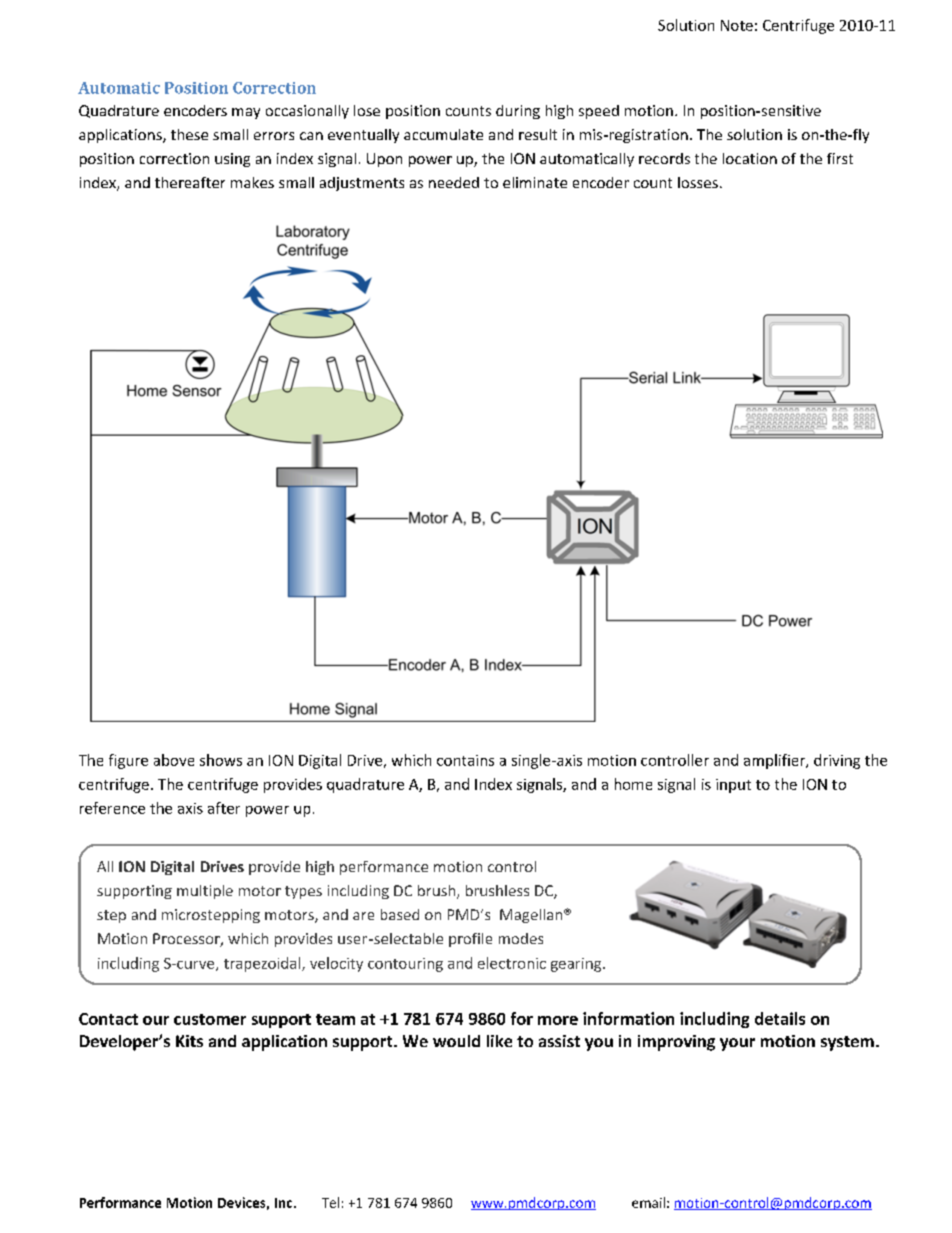 This image has width=952, height=1233. What do you see at coordinates (330, 1202) in the image?
I see `Tel` at bounding box center [330, 1202].
